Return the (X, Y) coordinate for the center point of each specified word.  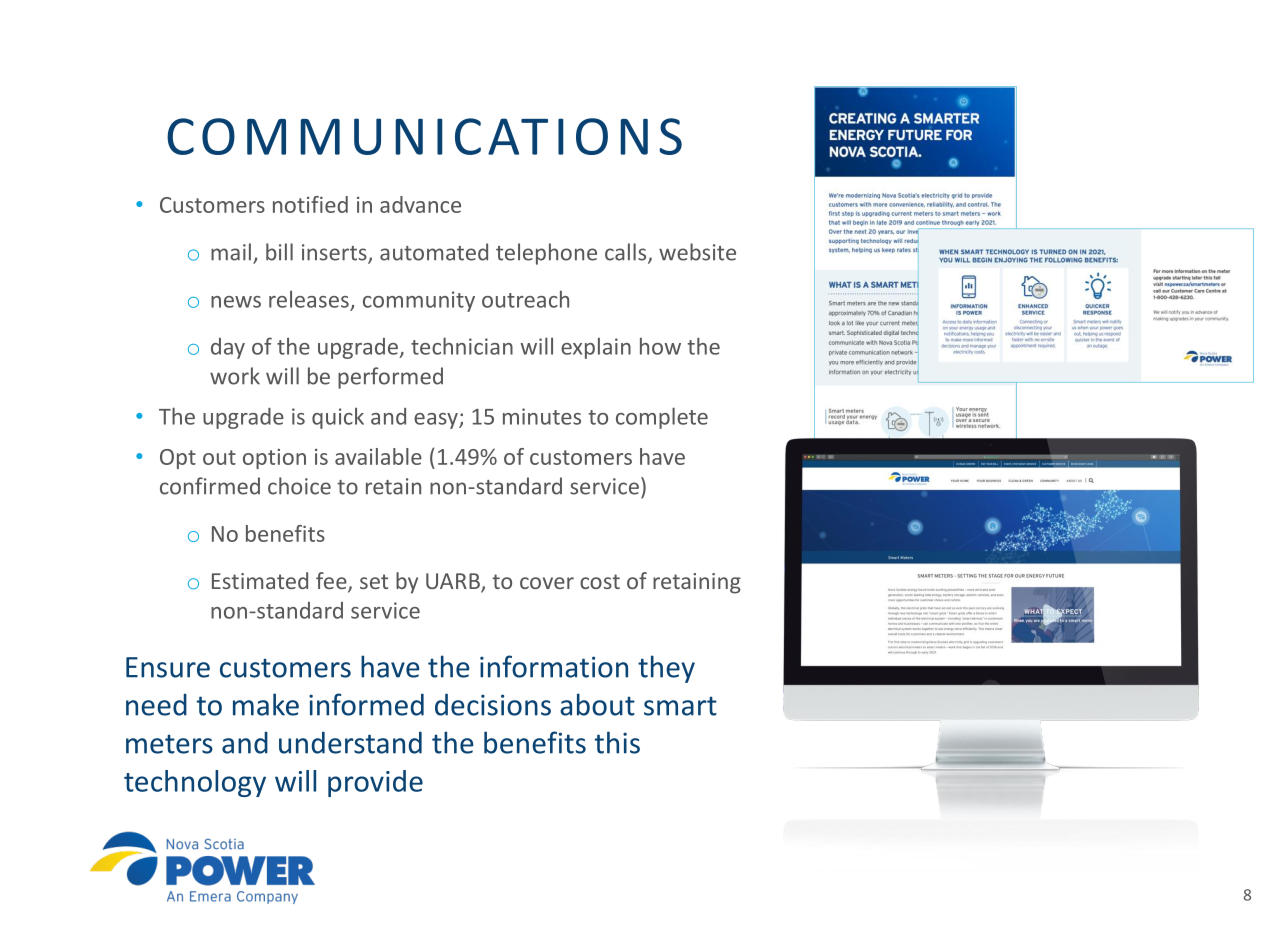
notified (310, 204)
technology (195, 783)
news (236, 302)
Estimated (260, 580)
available (378, 456)
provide (375, 783)
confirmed (210, 486)
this (617, 742)
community (419, 301)
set (374, 581)
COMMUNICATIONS (424, 136)
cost (600, 581)
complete (662, 418)
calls (627, 253)
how (660, 346)
